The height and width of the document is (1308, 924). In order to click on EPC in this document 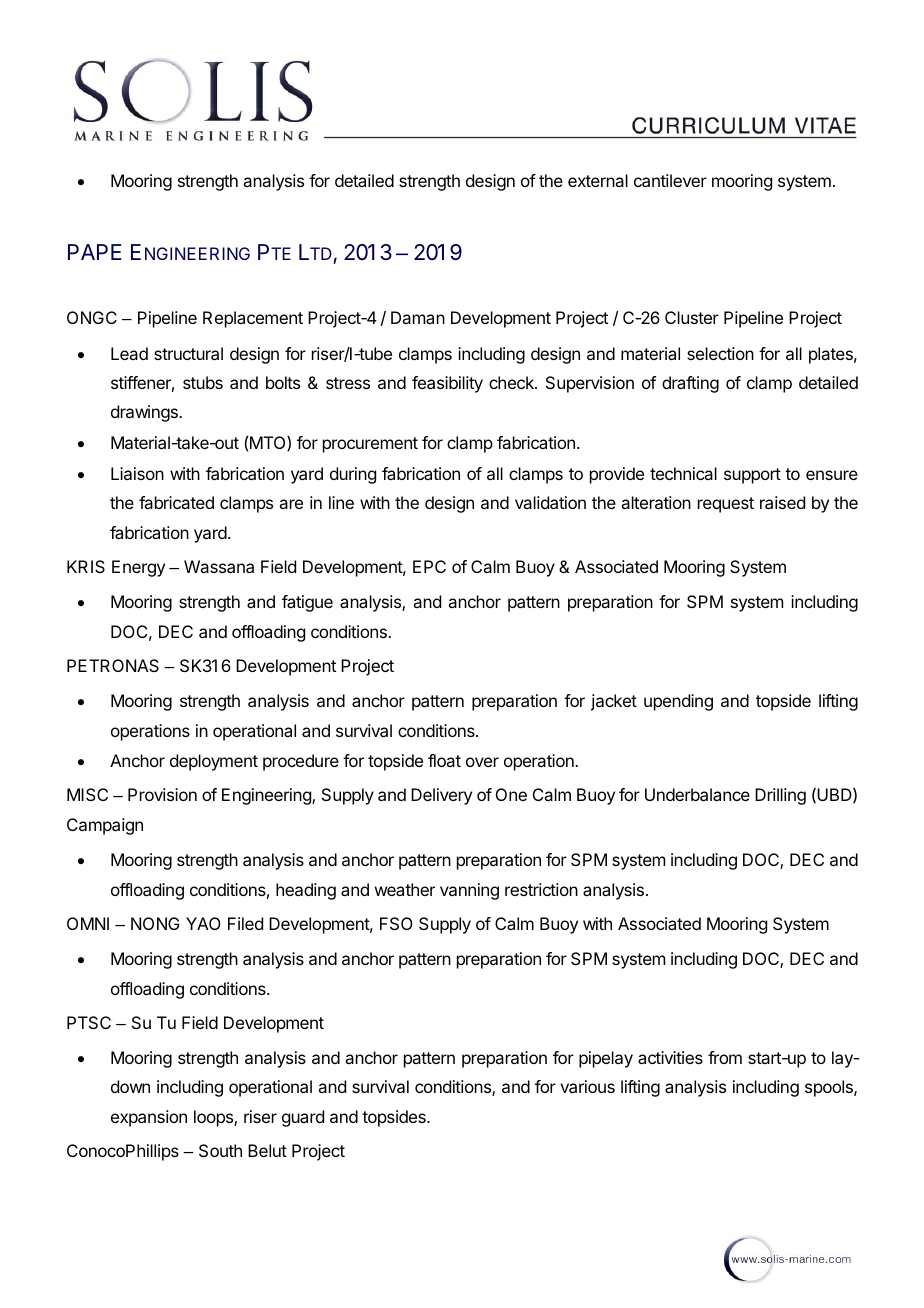, I will do `click(429, 566)`.
